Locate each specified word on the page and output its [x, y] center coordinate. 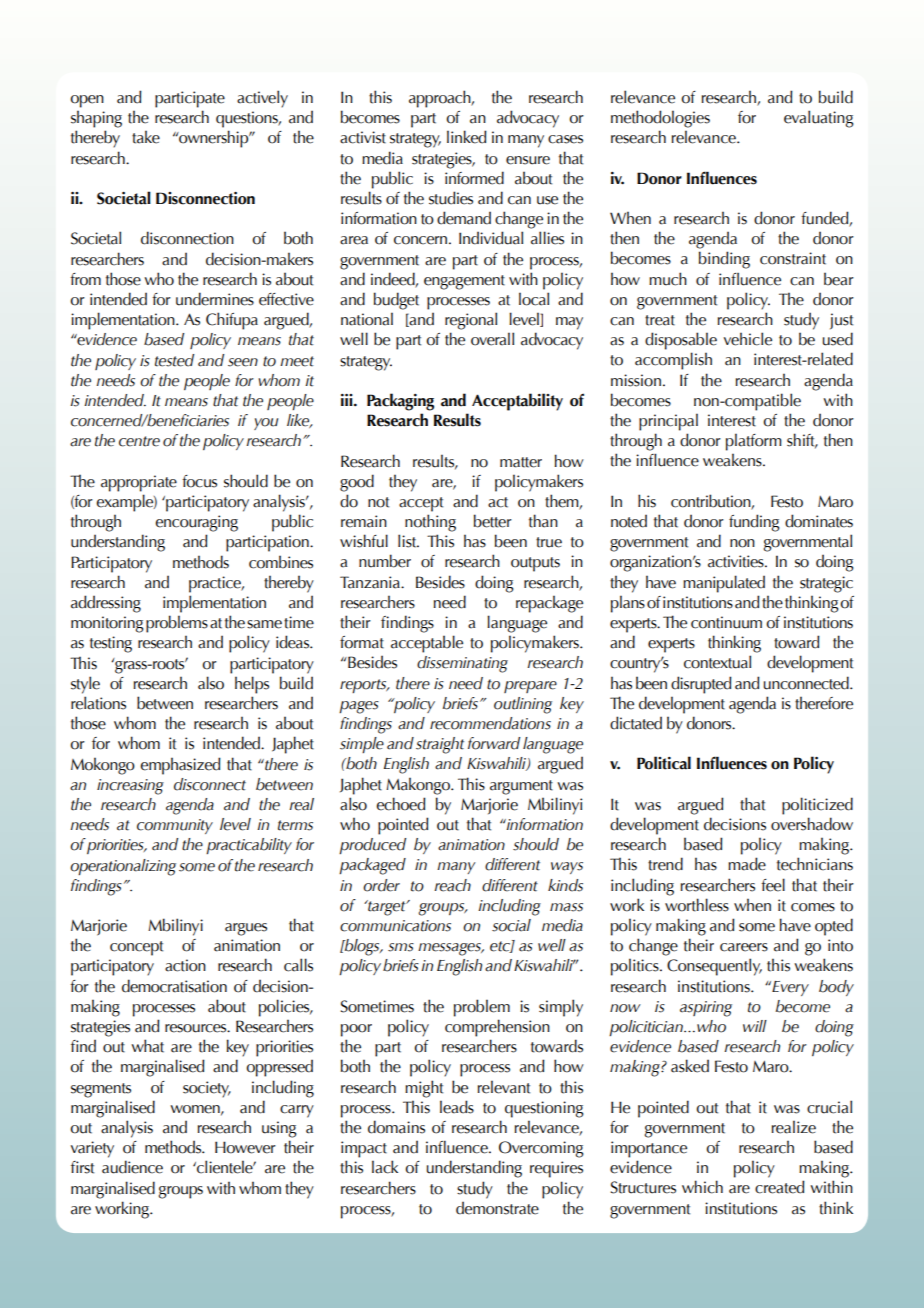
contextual [717, 662]
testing [111, 644]
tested [174, 360]
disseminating [462, 664]
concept [136, 948]
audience [132, 1167]
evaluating [819, 119]
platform [754, 442]
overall [492, 339]
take [146, 137]
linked [467, 137]
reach [452, 885]
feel [773, 885]
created [780, 1187]
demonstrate [497, 1208]
